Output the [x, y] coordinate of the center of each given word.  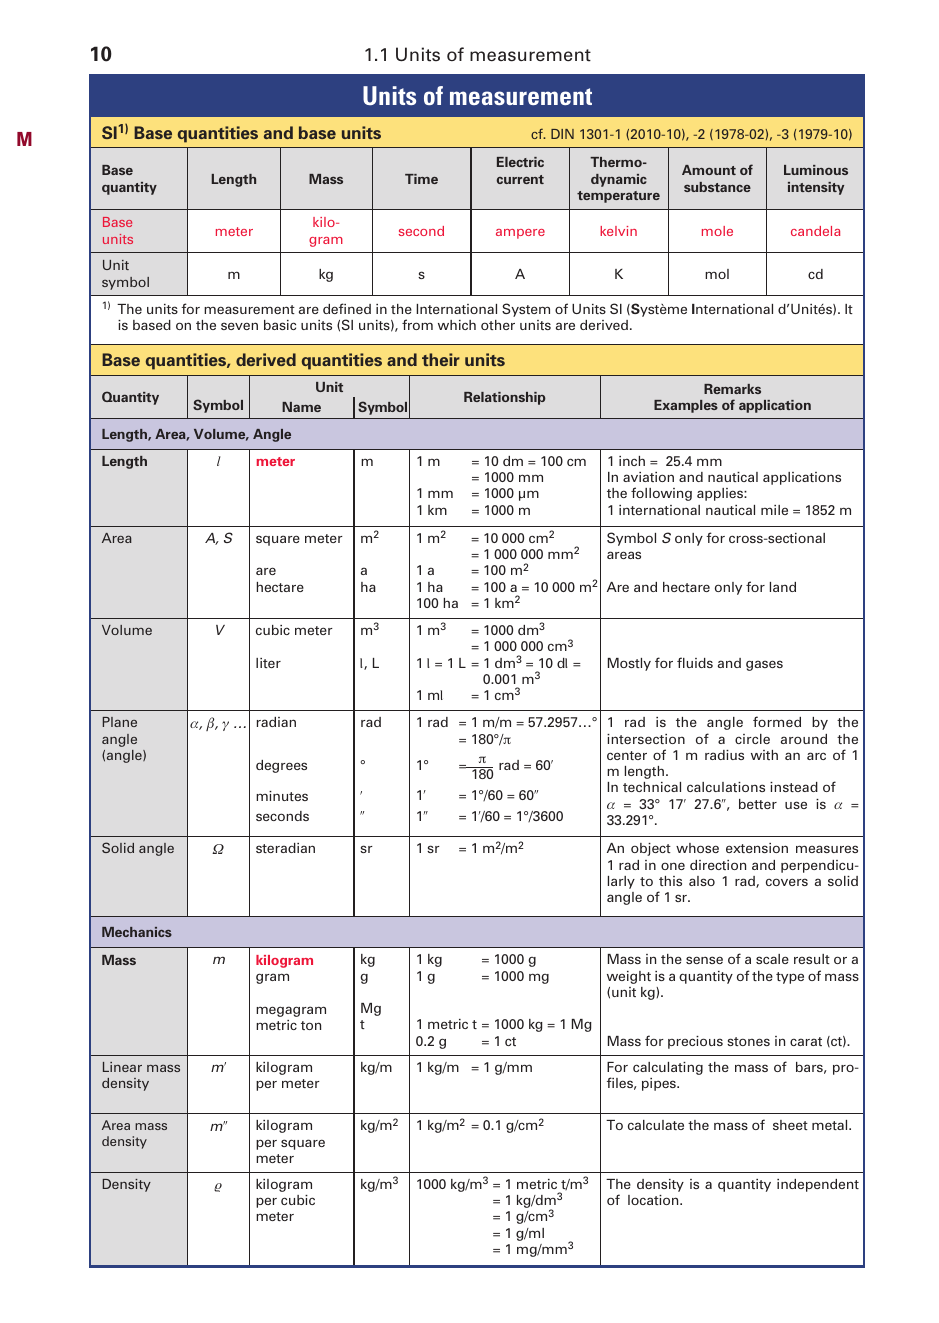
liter [268, 663]
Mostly [629, 664]
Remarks [732, 389]
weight [629, 977]
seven [239, 326]
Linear [122, 1067]
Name [301, 407]
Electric [520, 162]
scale [772, 959]
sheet [790, 1125]
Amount [709, 170]
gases [764, 665]
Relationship [505, 398]
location [654, 1200]
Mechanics [137, 932]
